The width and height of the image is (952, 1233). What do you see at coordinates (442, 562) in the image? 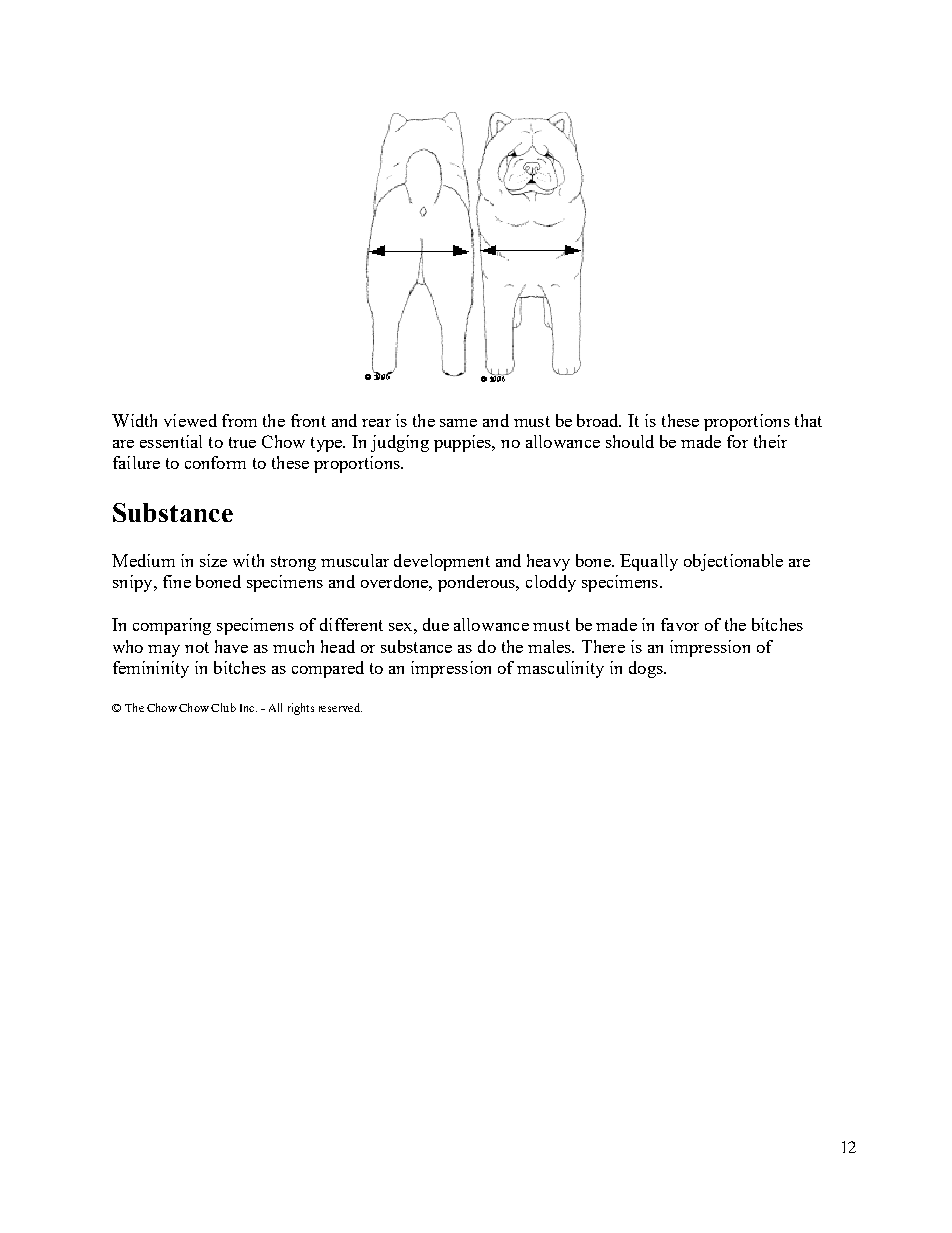
I see `development` at bounding box center [442, 562].
